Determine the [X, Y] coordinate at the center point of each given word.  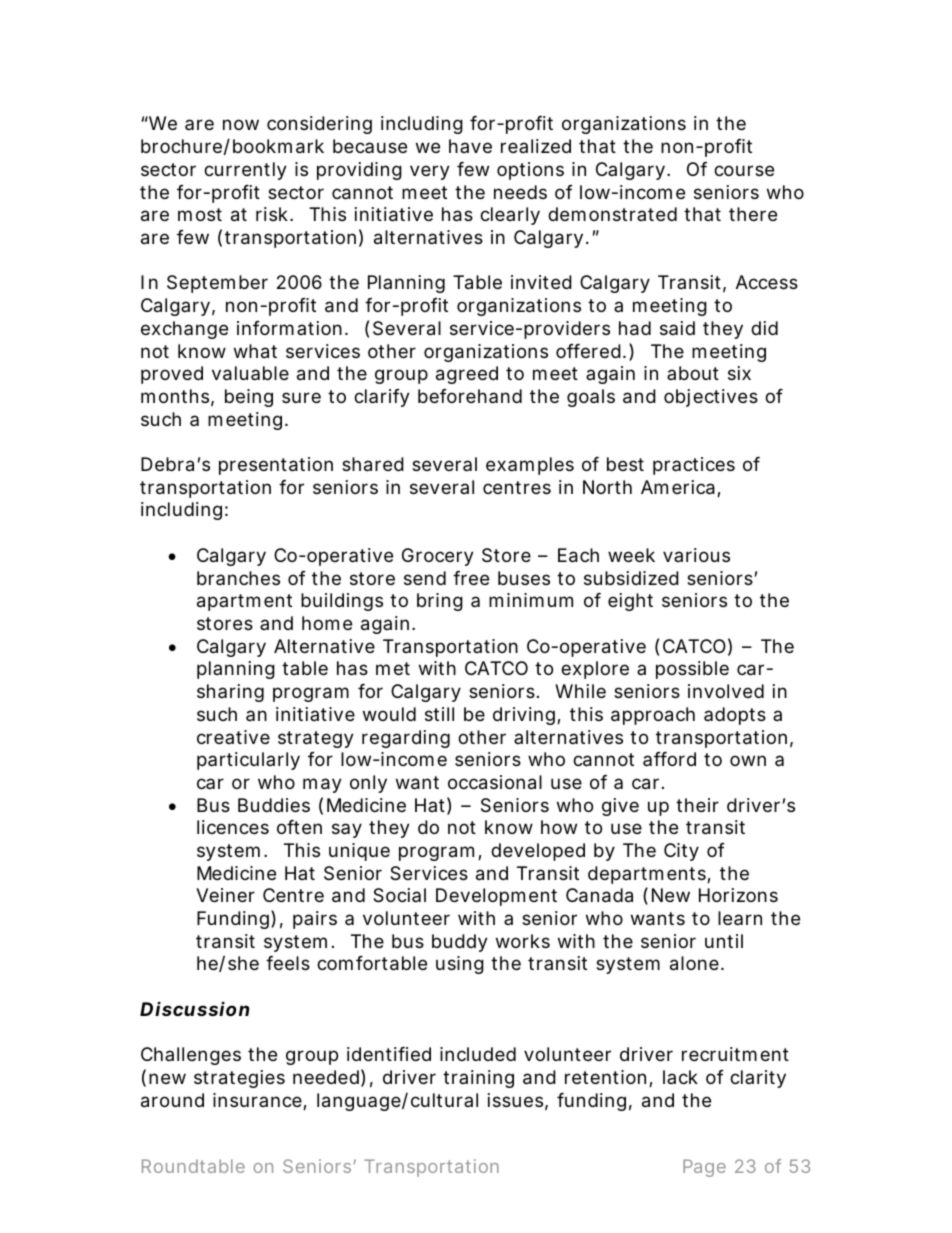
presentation [276, 466]
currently [245, 171]
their [697, 805]
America [678, 487]
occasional [495, 782]
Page [704, 1168]
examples [530, 466]
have [470, 146]
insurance [258, 1101]
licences [233, 827]
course [744, 170]
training [478, 1079]
